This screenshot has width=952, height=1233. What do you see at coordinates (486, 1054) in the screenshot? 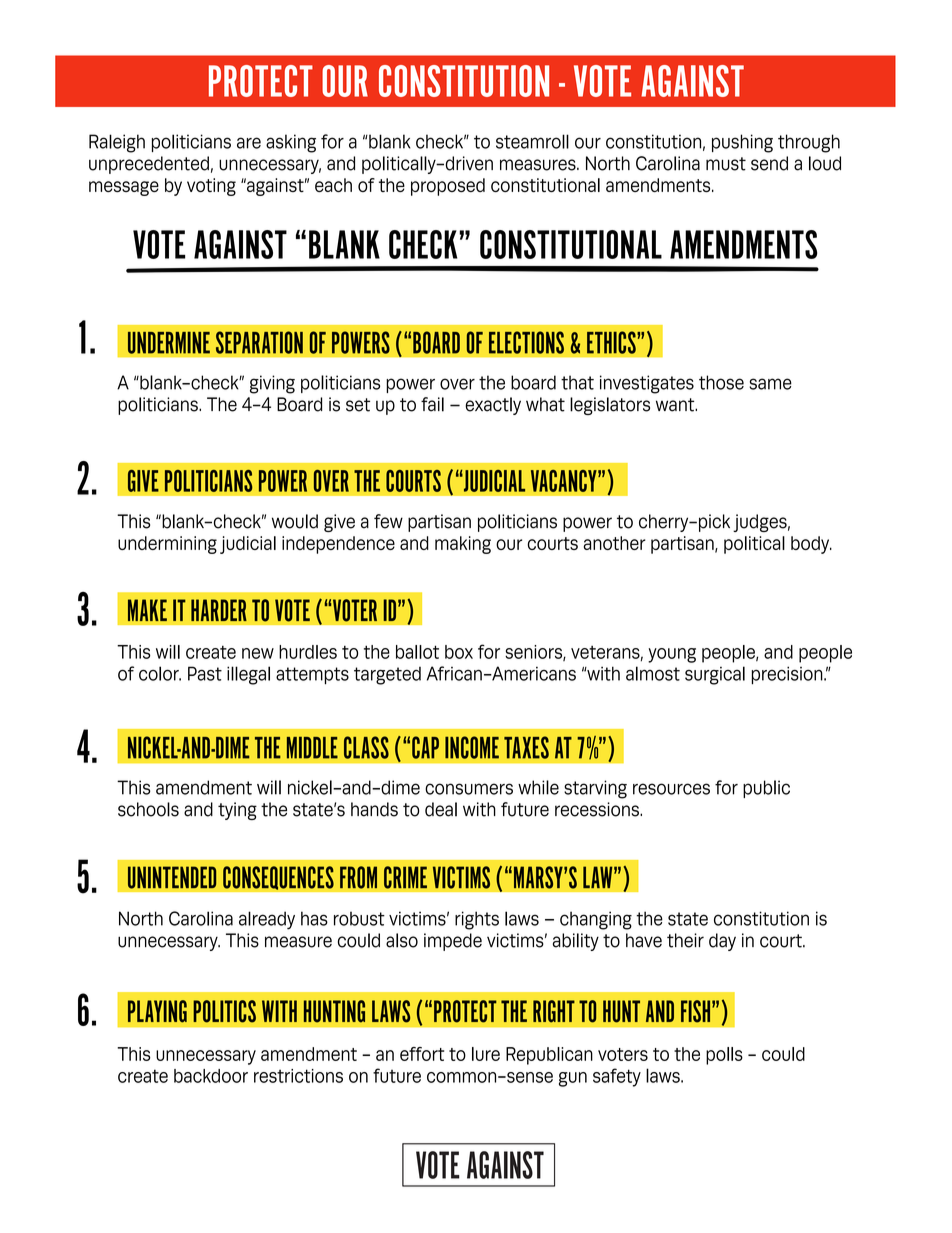
I see `lure` at bounding box center [486, 1054].
